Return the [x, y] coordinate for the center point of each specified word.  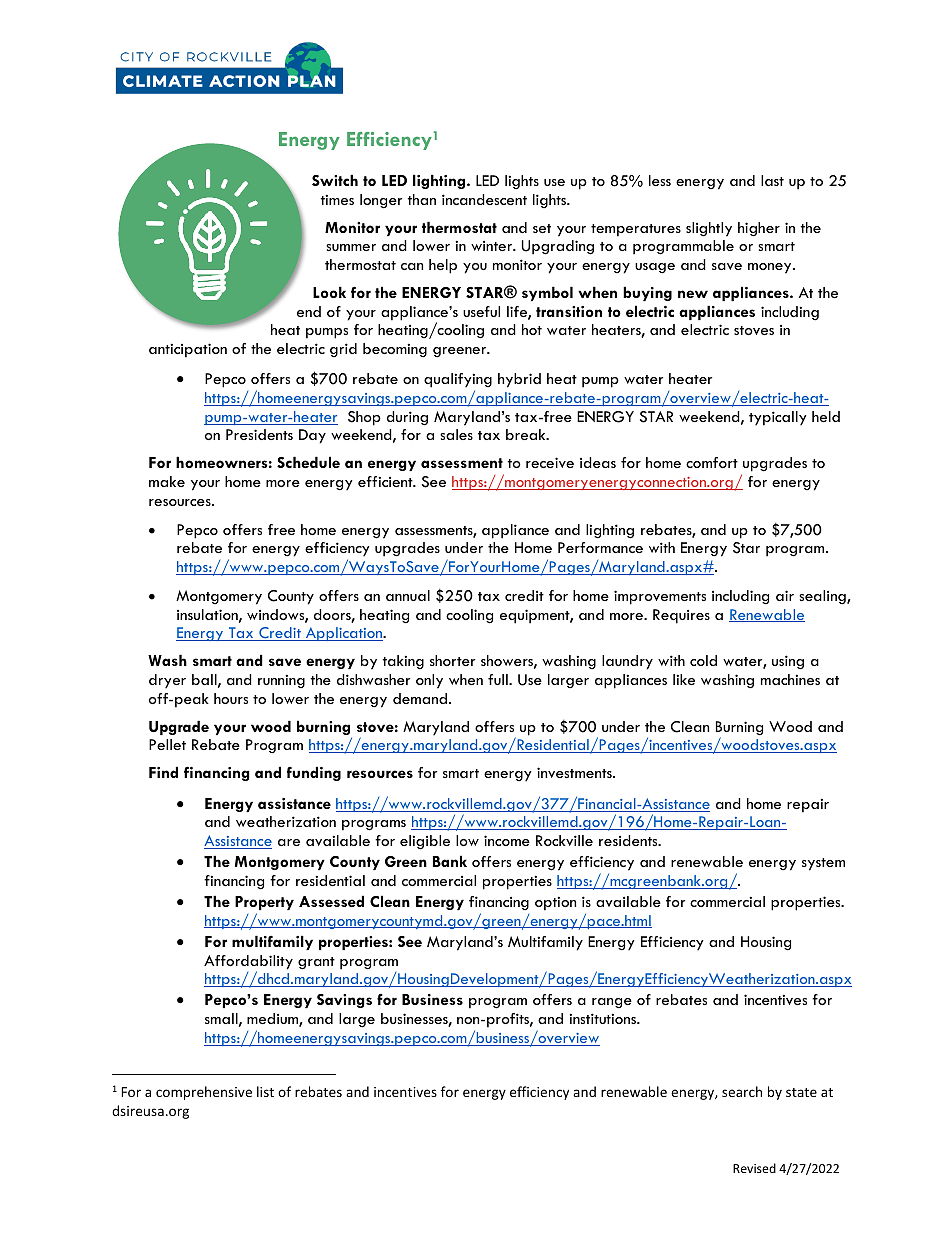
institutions [604, 1018]
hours [231, 698]
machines [790, 679]
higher [759, 229]
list [265, 1091]
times [337, 199]
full [499, 679]
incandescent [484, 199]
